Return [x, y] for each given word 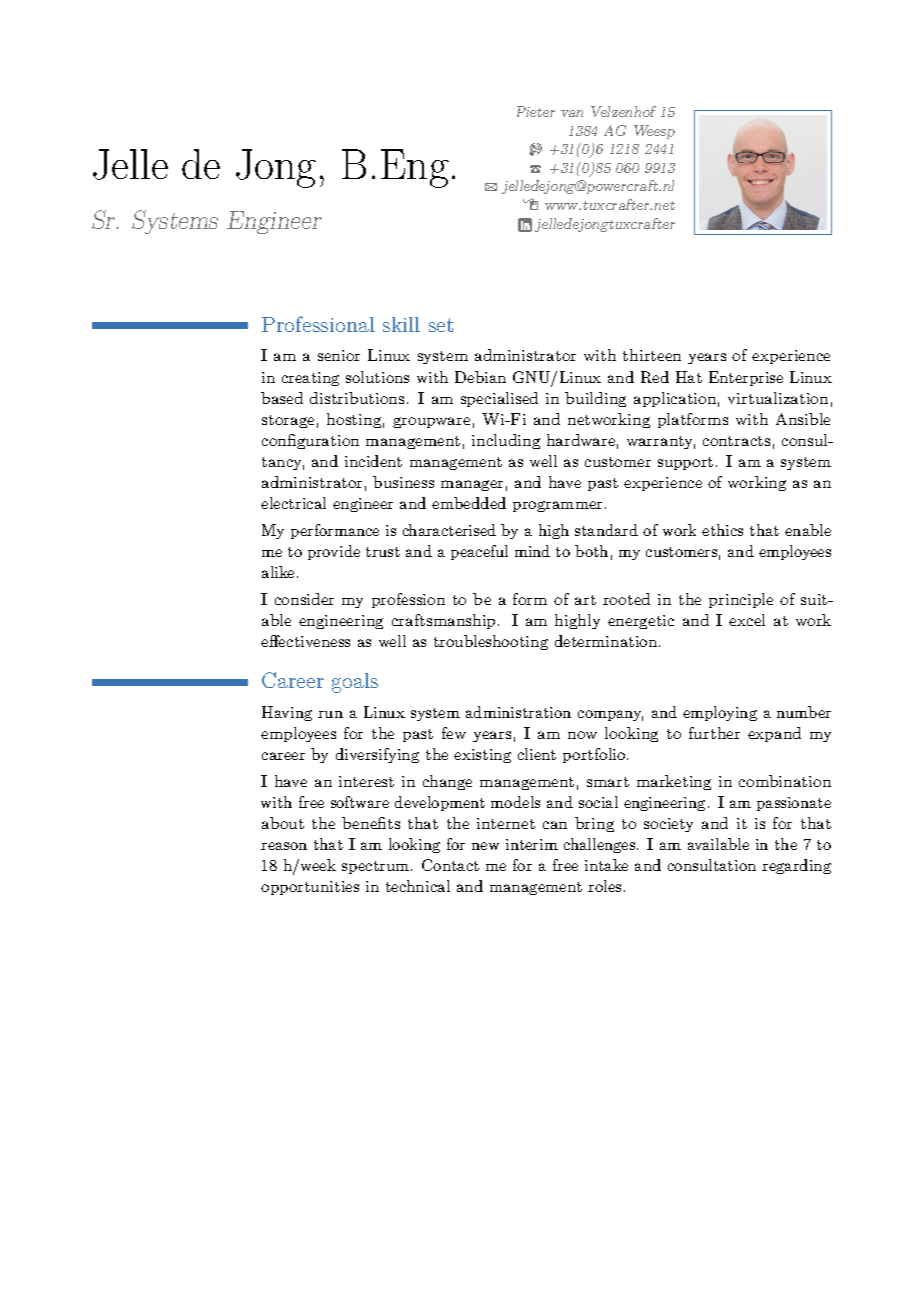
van [572, 113]
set [441, 325]
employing [720, 713]
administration [518, 712]
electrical [293, 503]
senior [339, 355]
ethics [722, 530]
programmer [557, 506]
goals [355, 683]
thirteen [652, 355]
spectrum [377, 867]
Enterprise [746, 378]
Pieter [536, 111]
